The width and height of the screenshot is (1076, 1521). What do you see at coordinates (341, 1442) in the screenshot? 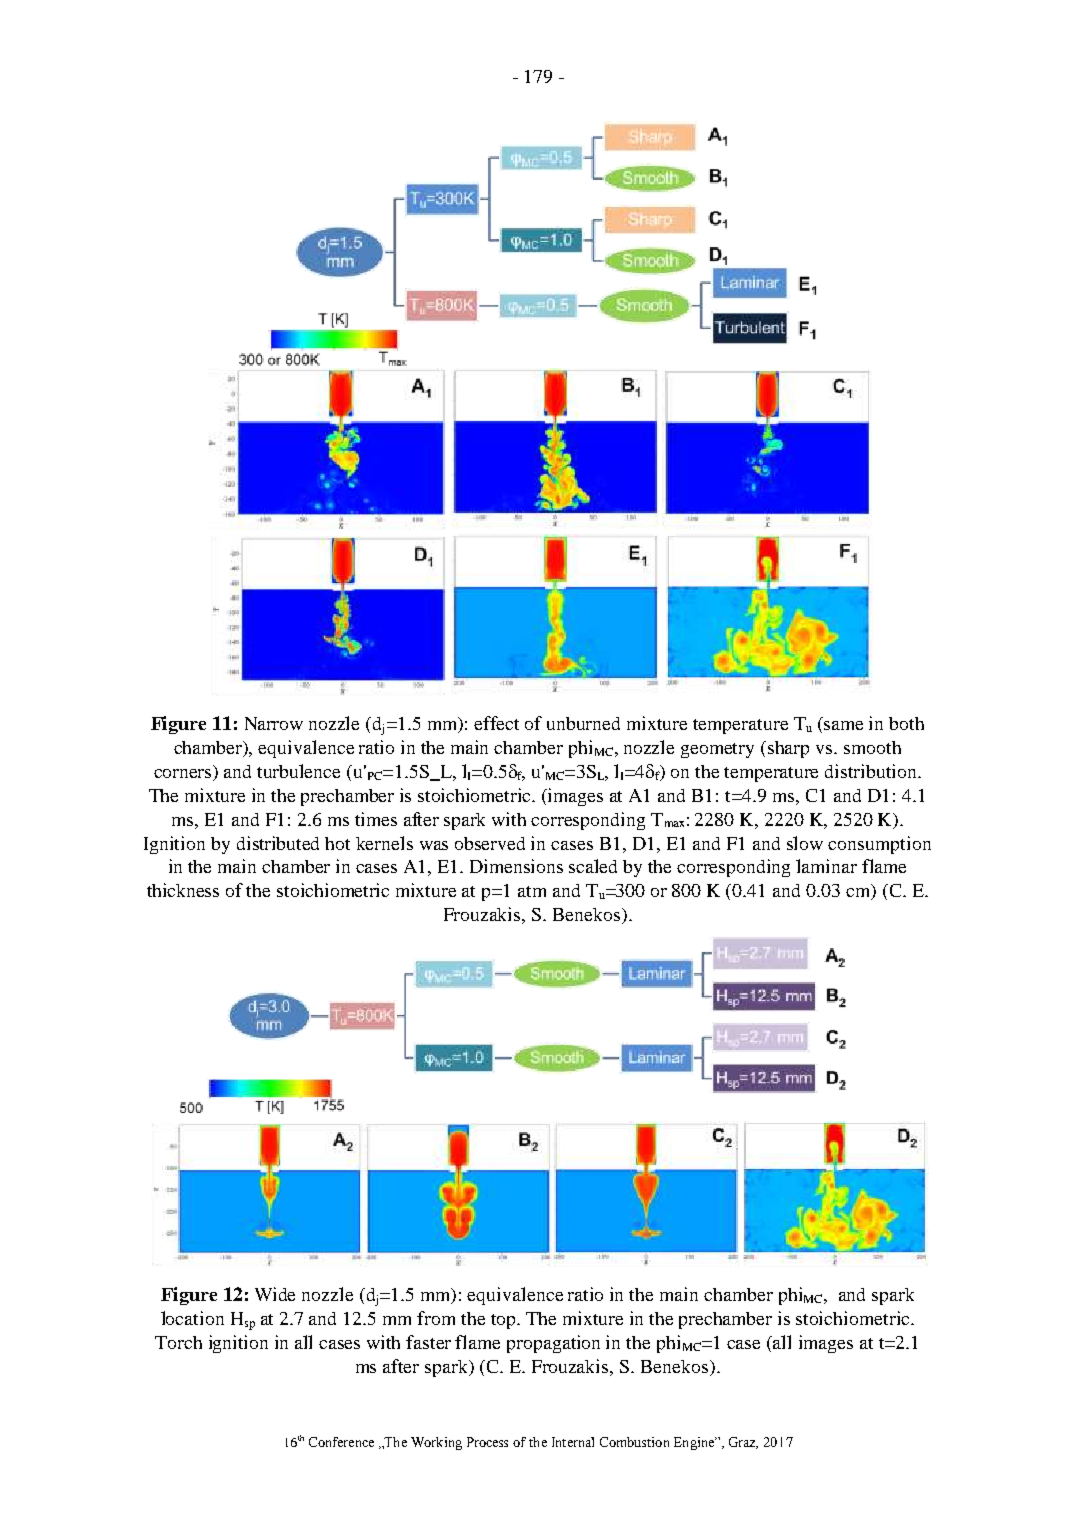
I see `Conference` at bounding box center [341, 1442].
